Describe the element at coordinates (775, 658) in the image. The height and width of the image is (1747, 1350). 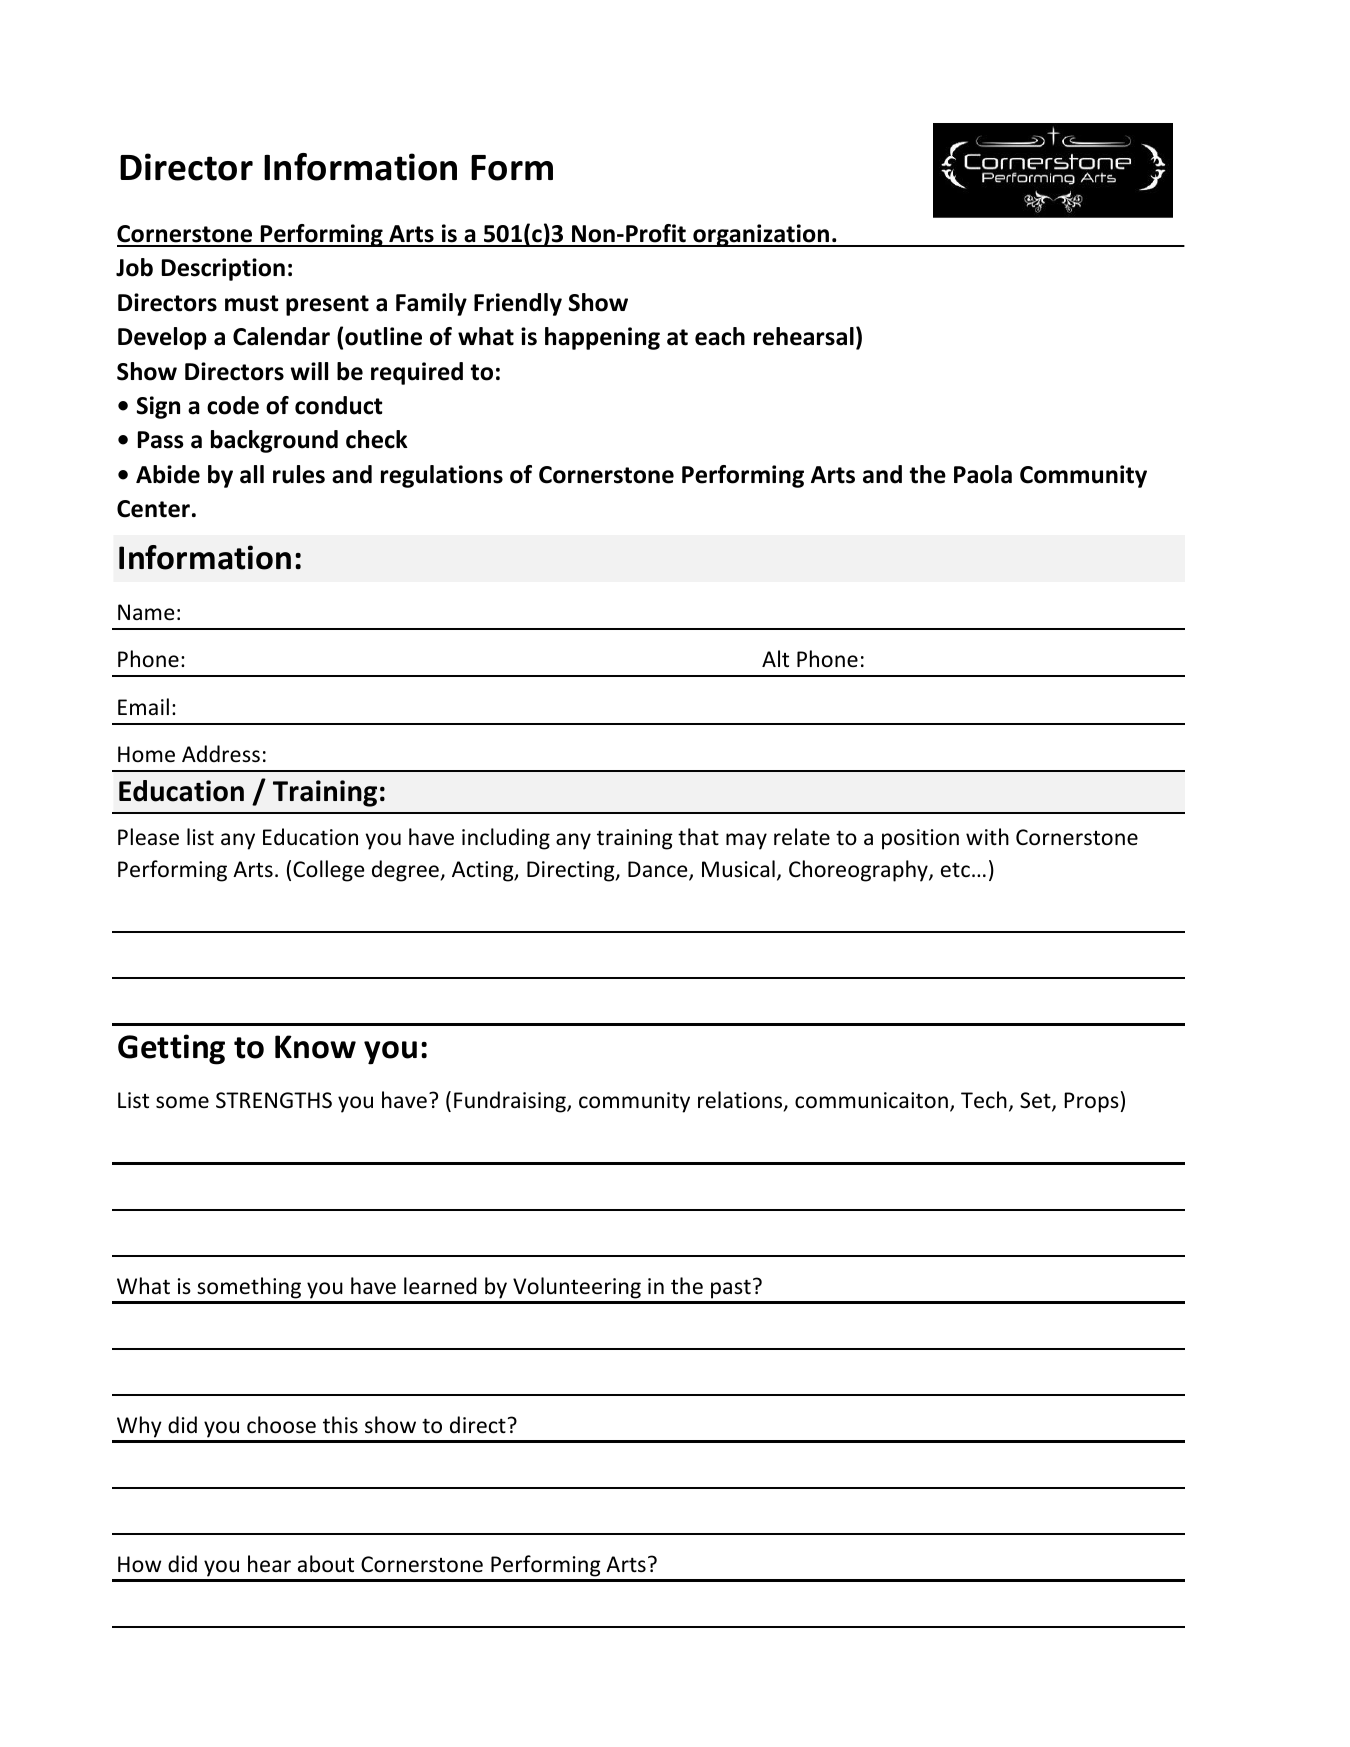
I see `Alt` at that location.
